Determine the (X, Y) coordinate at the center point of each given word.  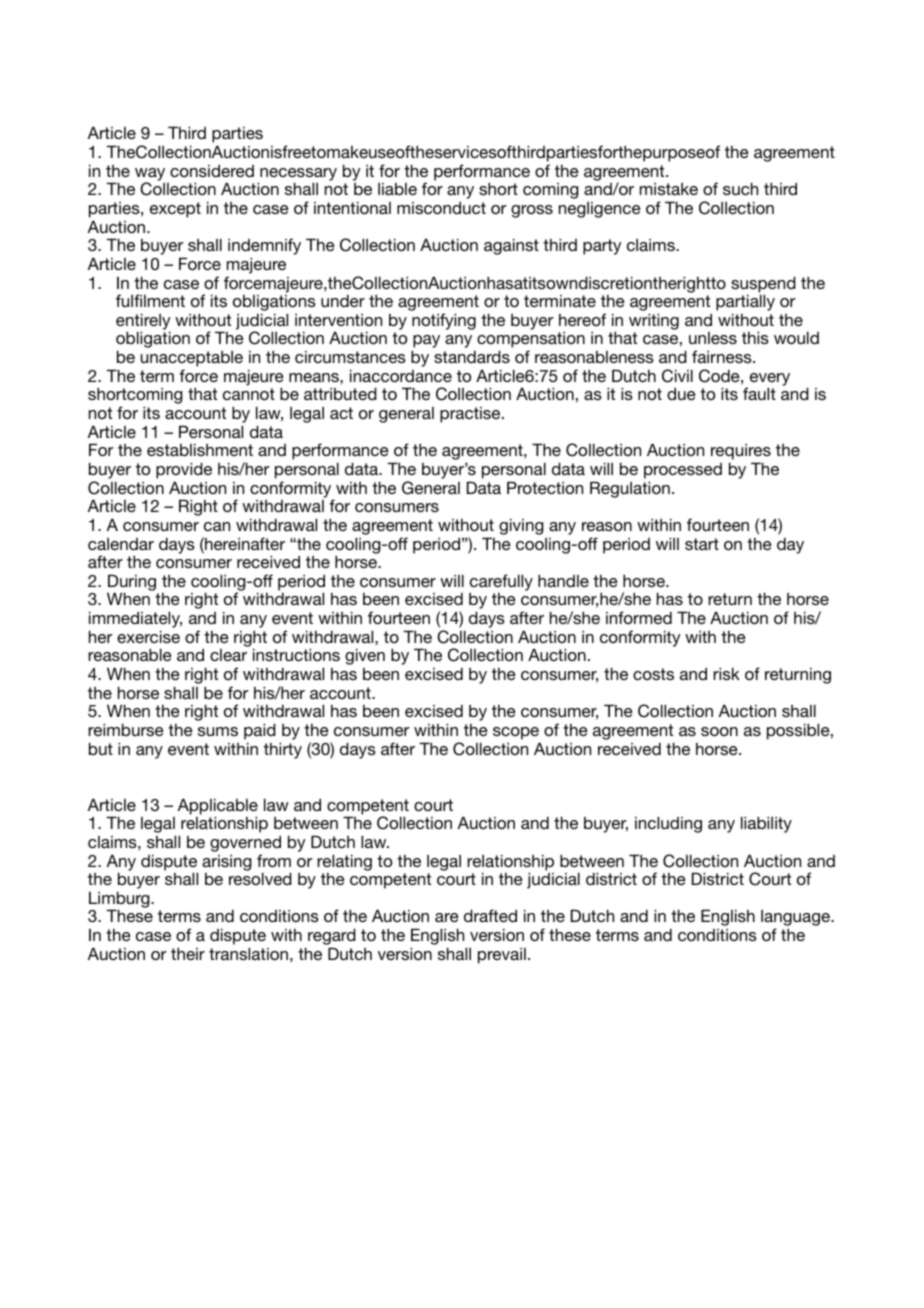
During (131, 583)
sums (218, 731)
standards (472, 356)
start (702, 544)
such (740, 188)
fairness (723, 356)
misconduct (441, 207)
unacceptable (192, 359)
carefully (501, 582)
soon (719, 731)
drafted (490, 915)
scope (516, 733)
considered (212, 170)
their (188, 953)
